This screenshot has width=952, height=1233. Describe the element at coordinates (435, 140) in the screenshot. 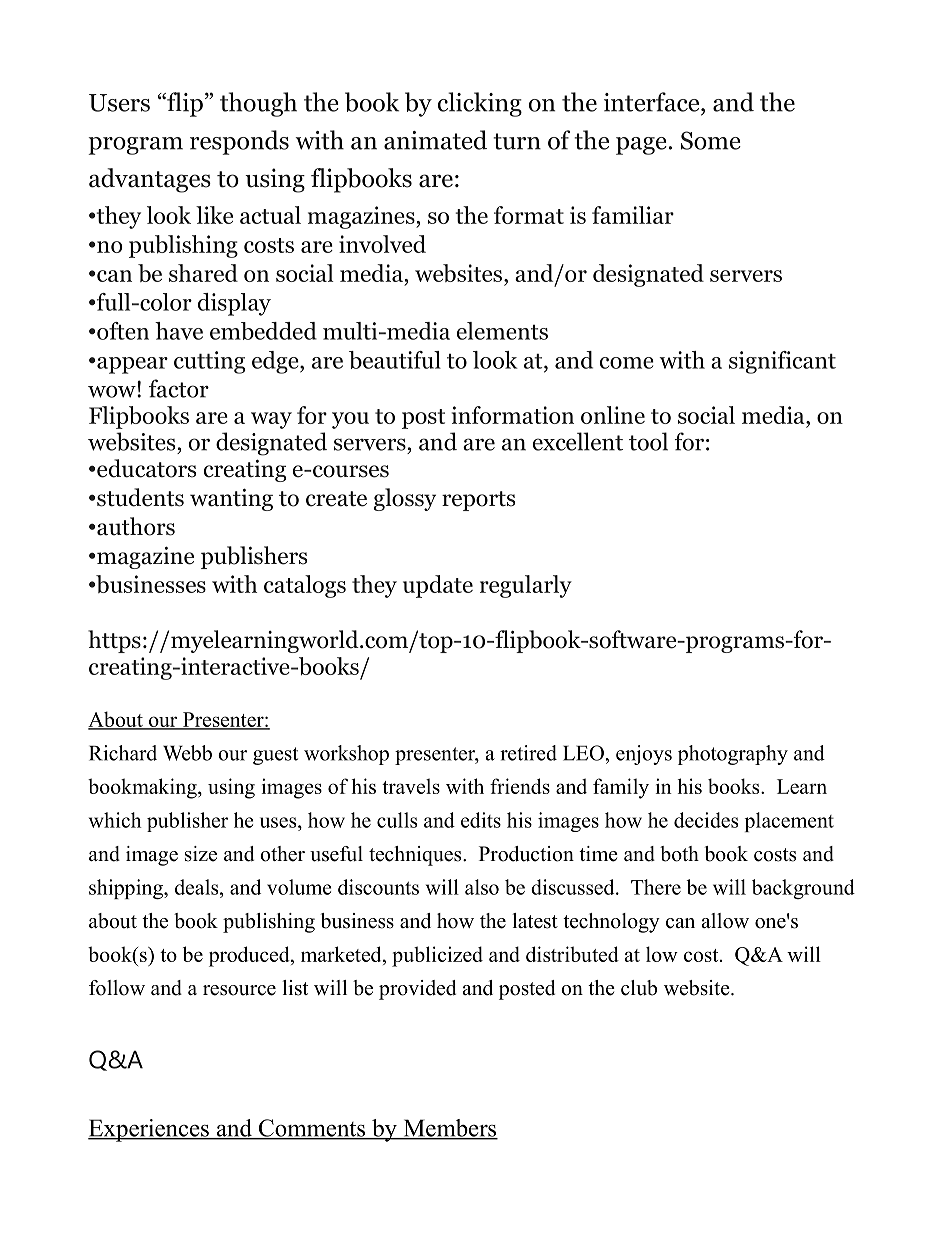

I see `animated` at that location.
